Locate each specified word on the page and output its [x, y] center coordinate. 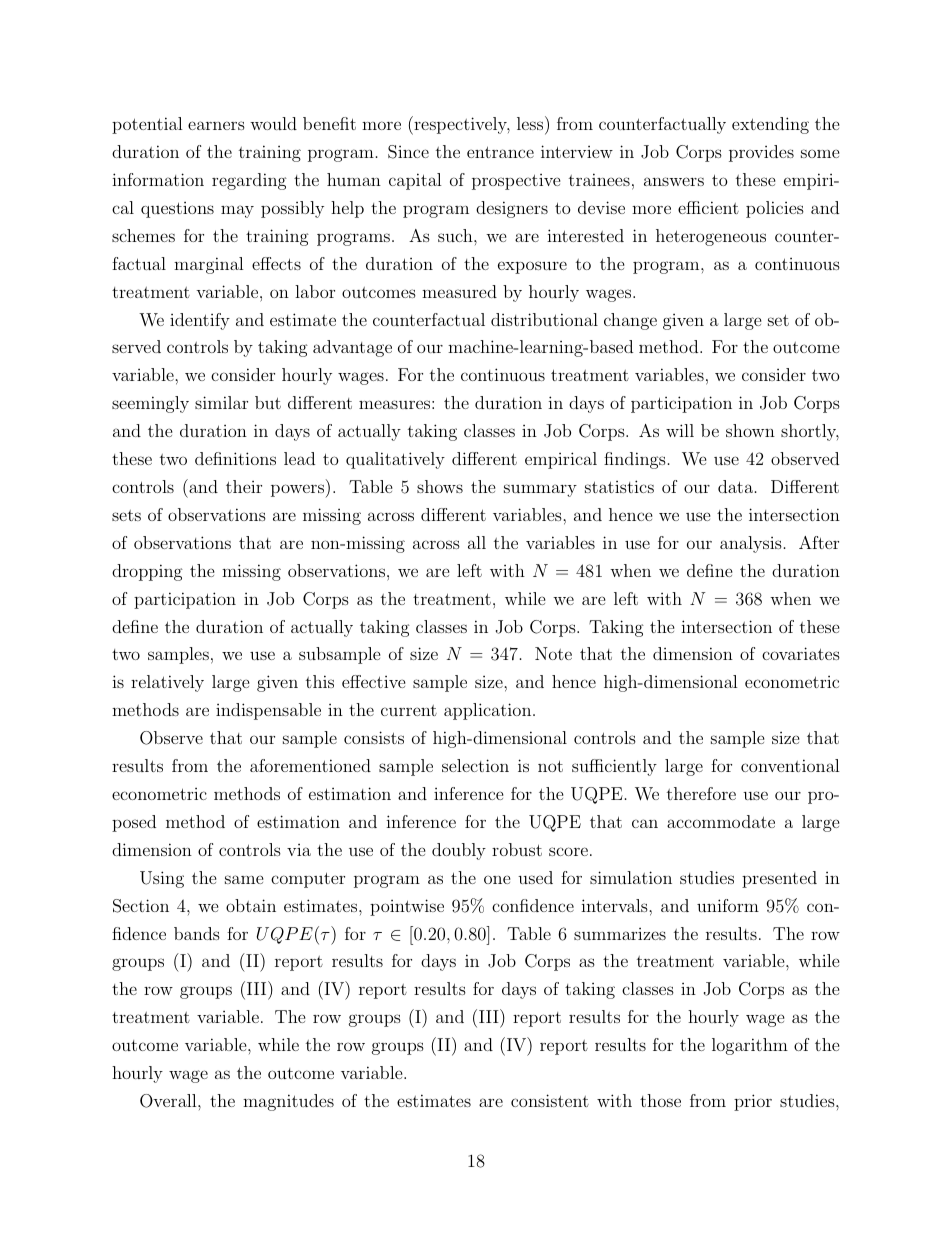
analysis [751, 544]
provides [761, 153]
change [630, 321]
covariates [801, 653]
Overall [169, 1101]
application [487, 711]
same [244, 879]
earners [216, 125]
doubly [459, 851]
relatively [167, 683]
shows [440, 486]
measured [459, 291]
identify [200, 321]
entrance [500, 152]
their [244, 486]
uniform [728, 905]
